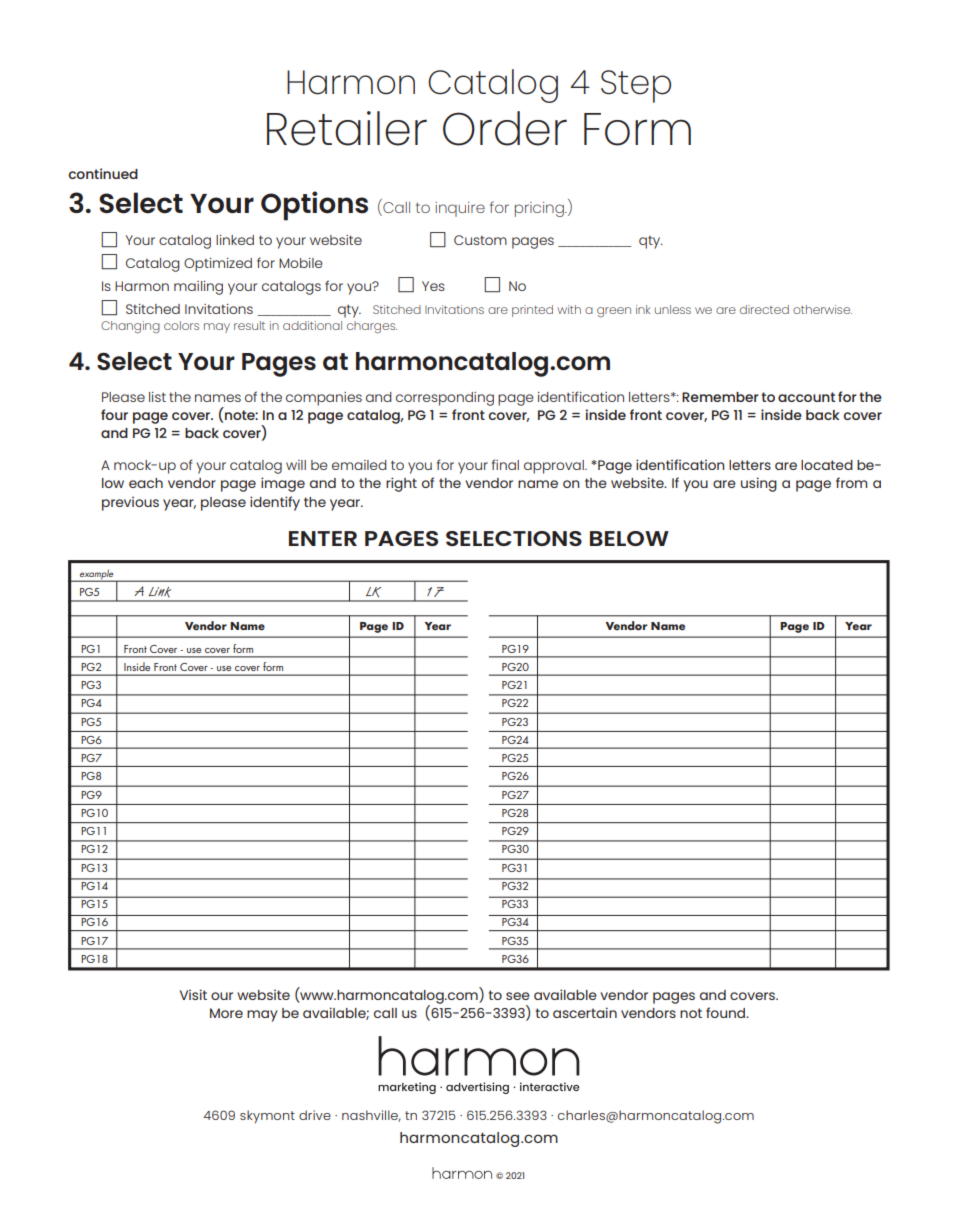 Image resolution: width=958 pixels, height=1232 pixels. I want to click on using, so click(759, 484).
